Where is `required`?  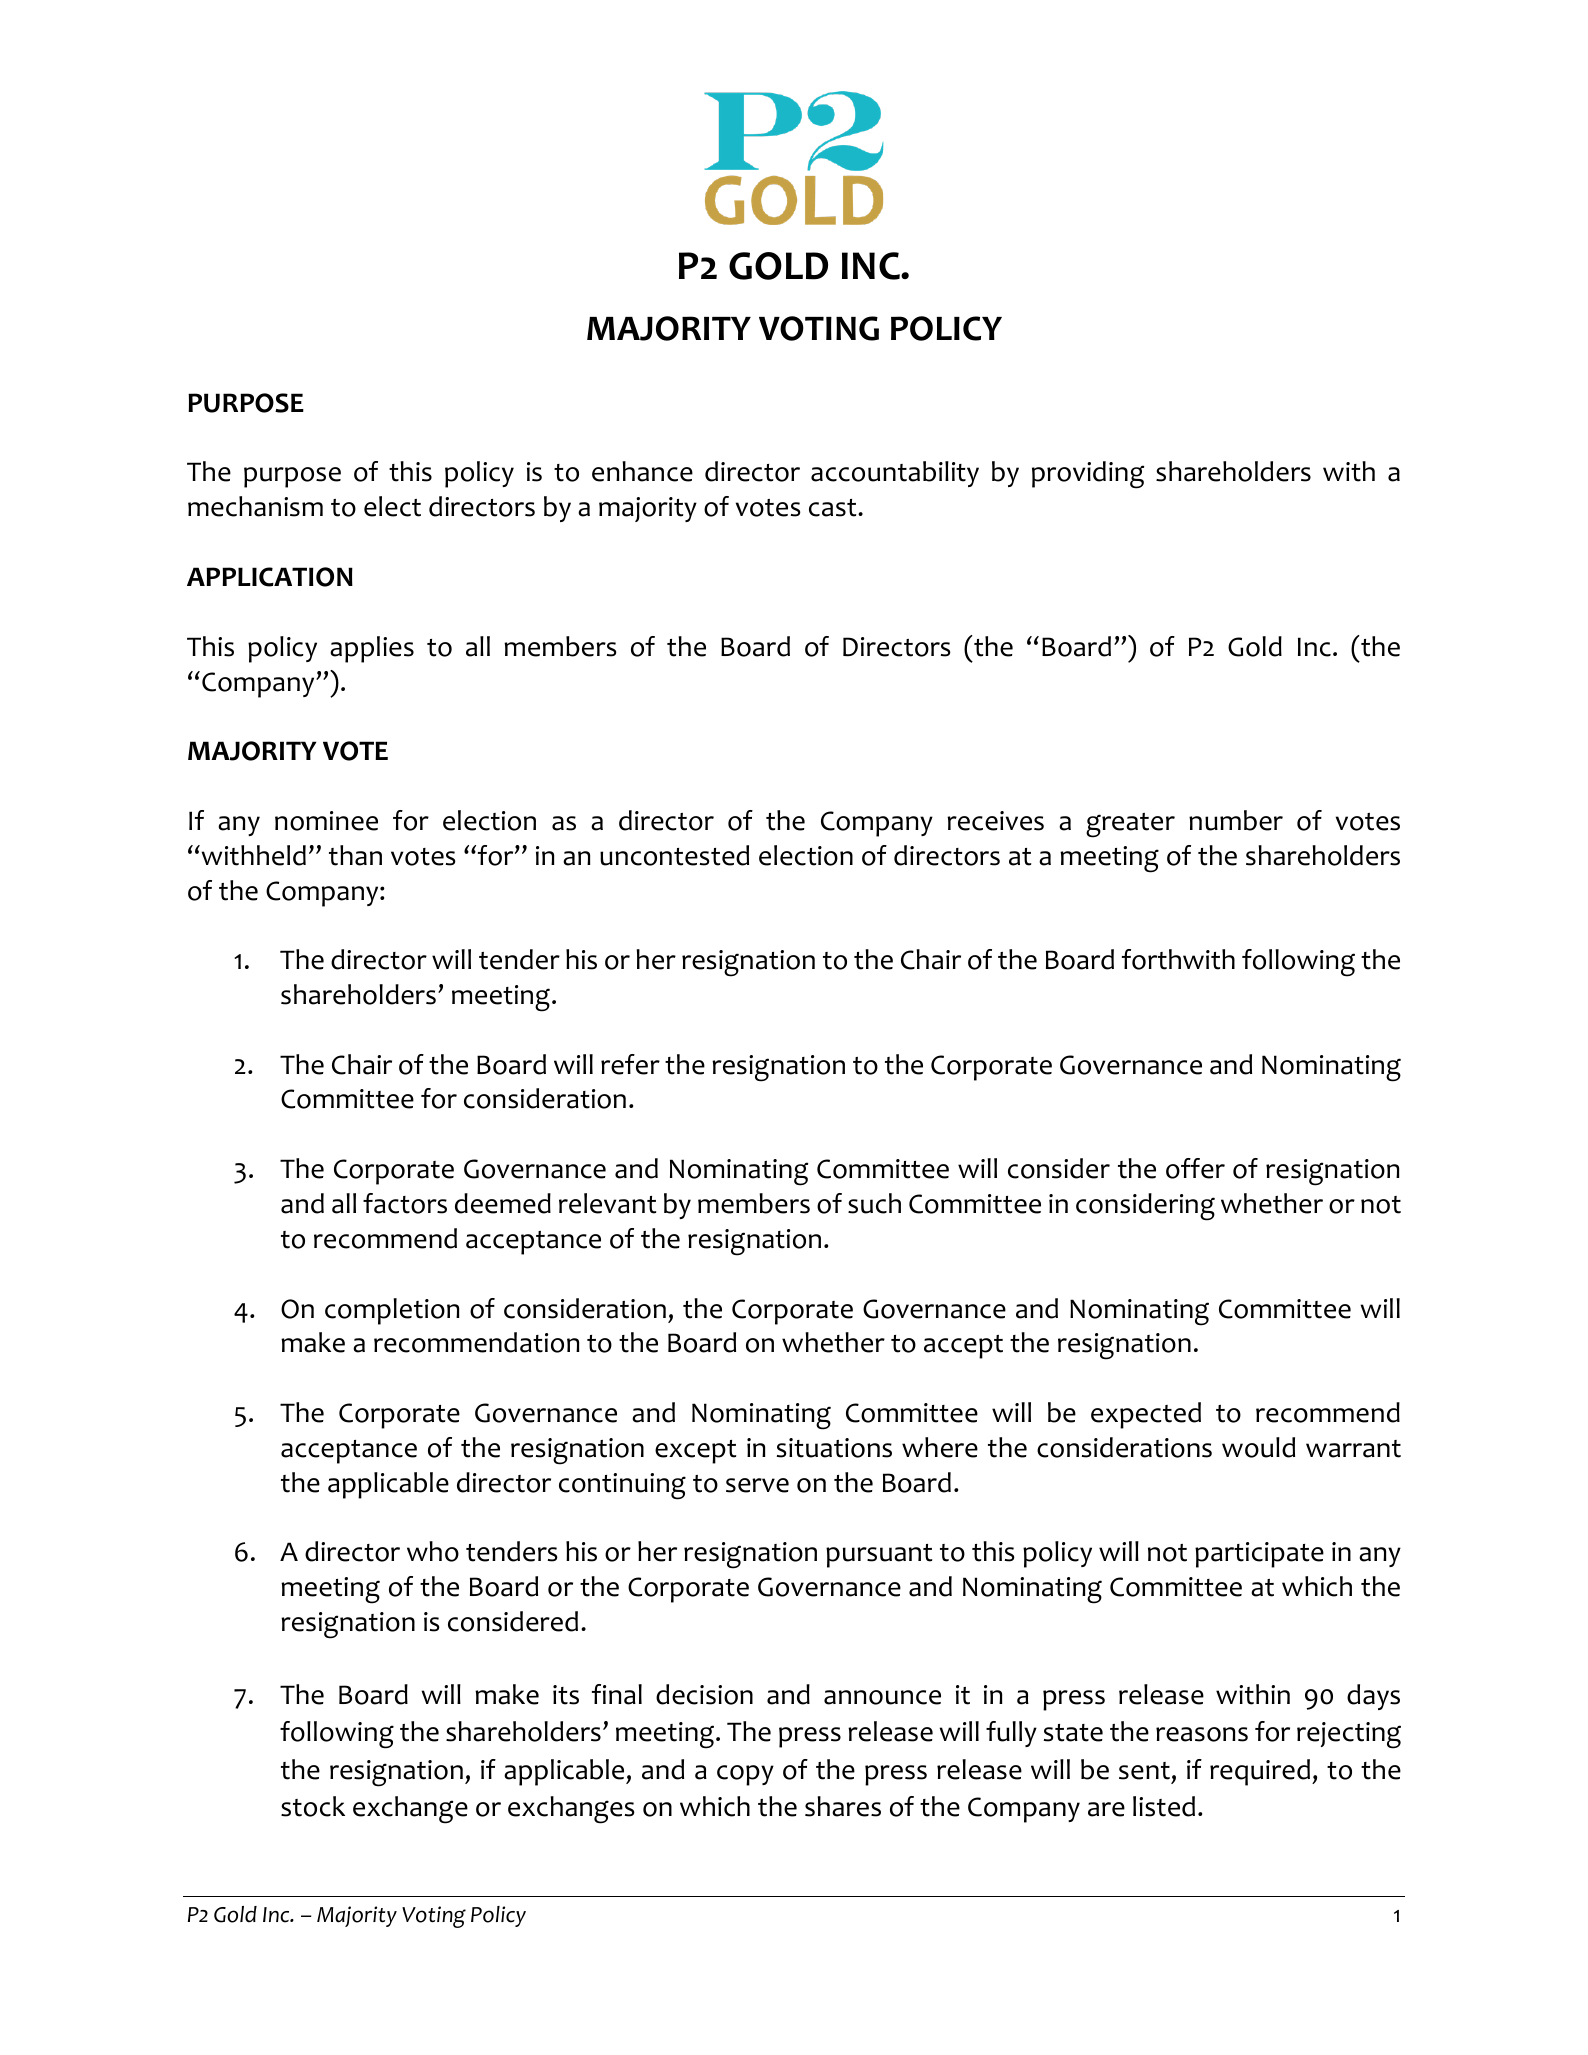
required is located at coordinates (1260, 1772).
